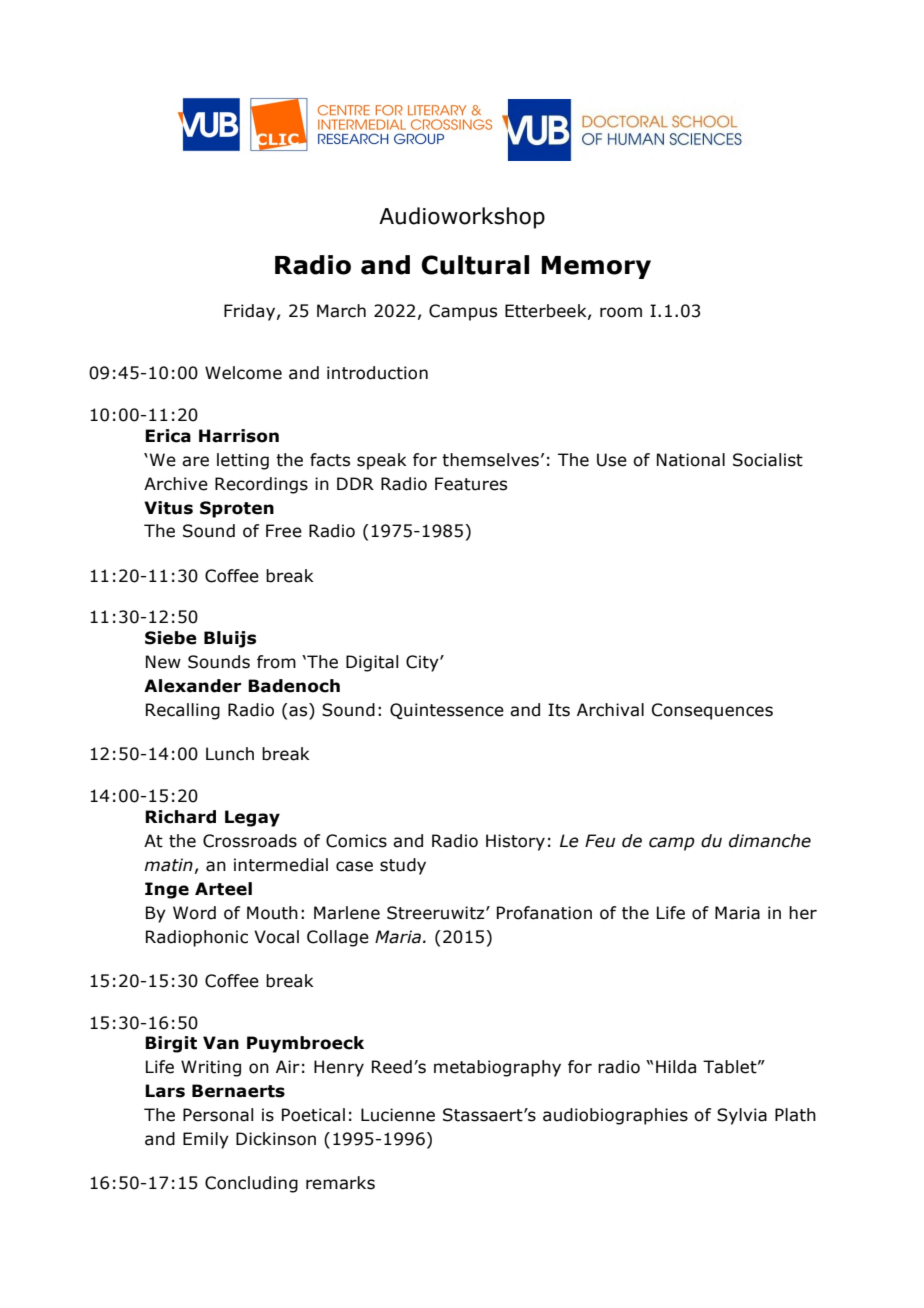 This screenshot has height=1308, width=924. What do you see at coordinates (261, 485) in the screenshot?
I see `Recordings` at bounding box center [261, 485].
